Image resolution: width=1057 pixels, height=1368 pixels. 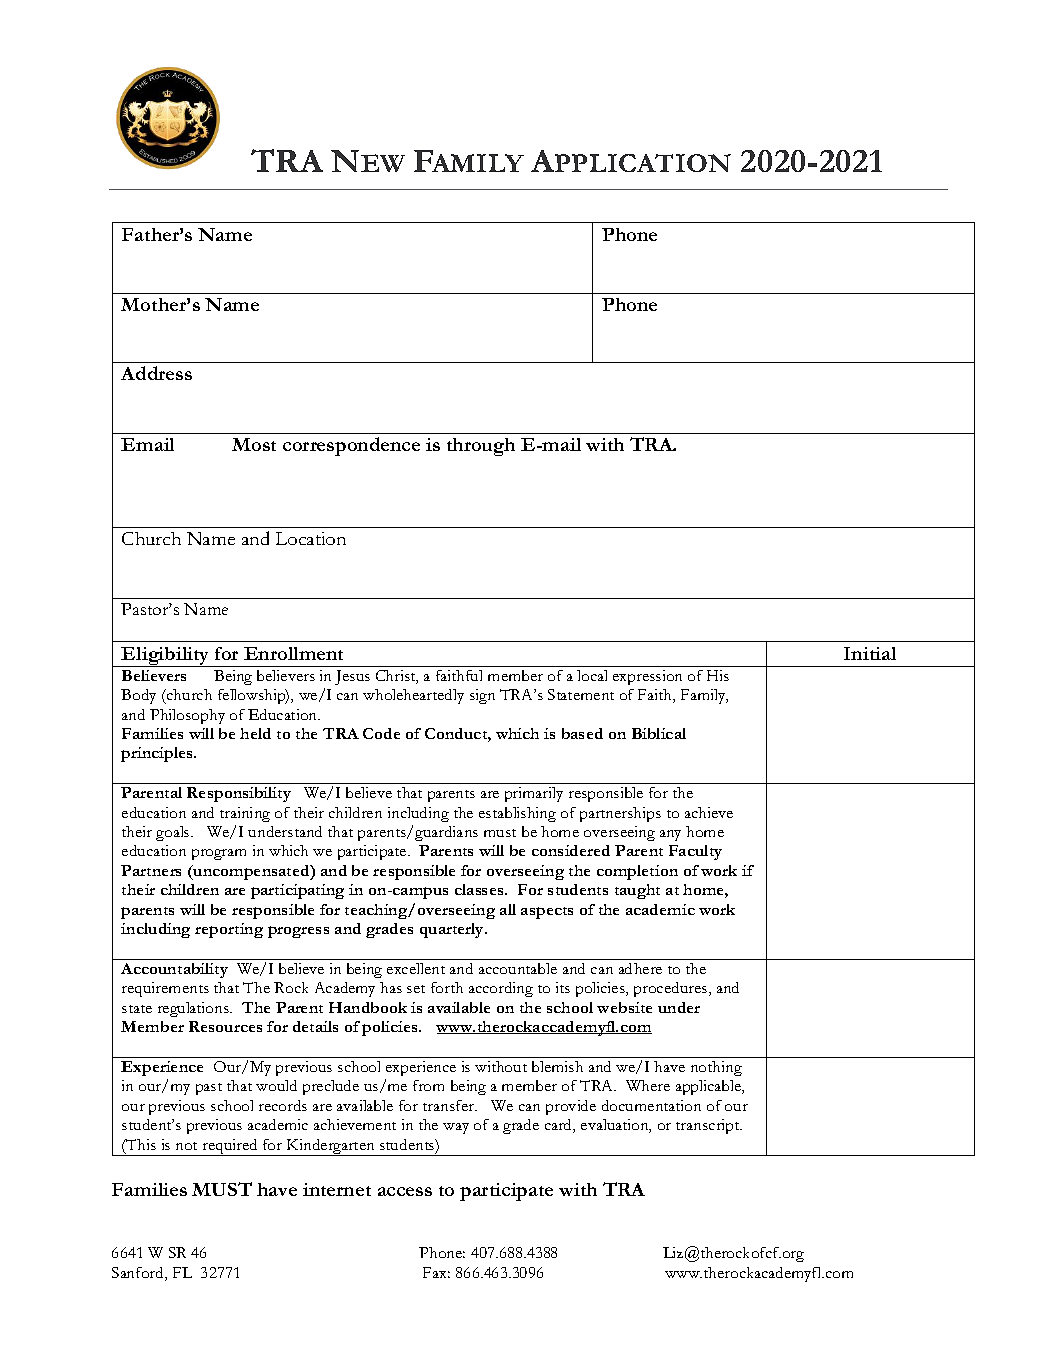 What do you see at coordinates (695, 852) in the screenshot?
I see `Faculty` at bounding box center [695, 852].
